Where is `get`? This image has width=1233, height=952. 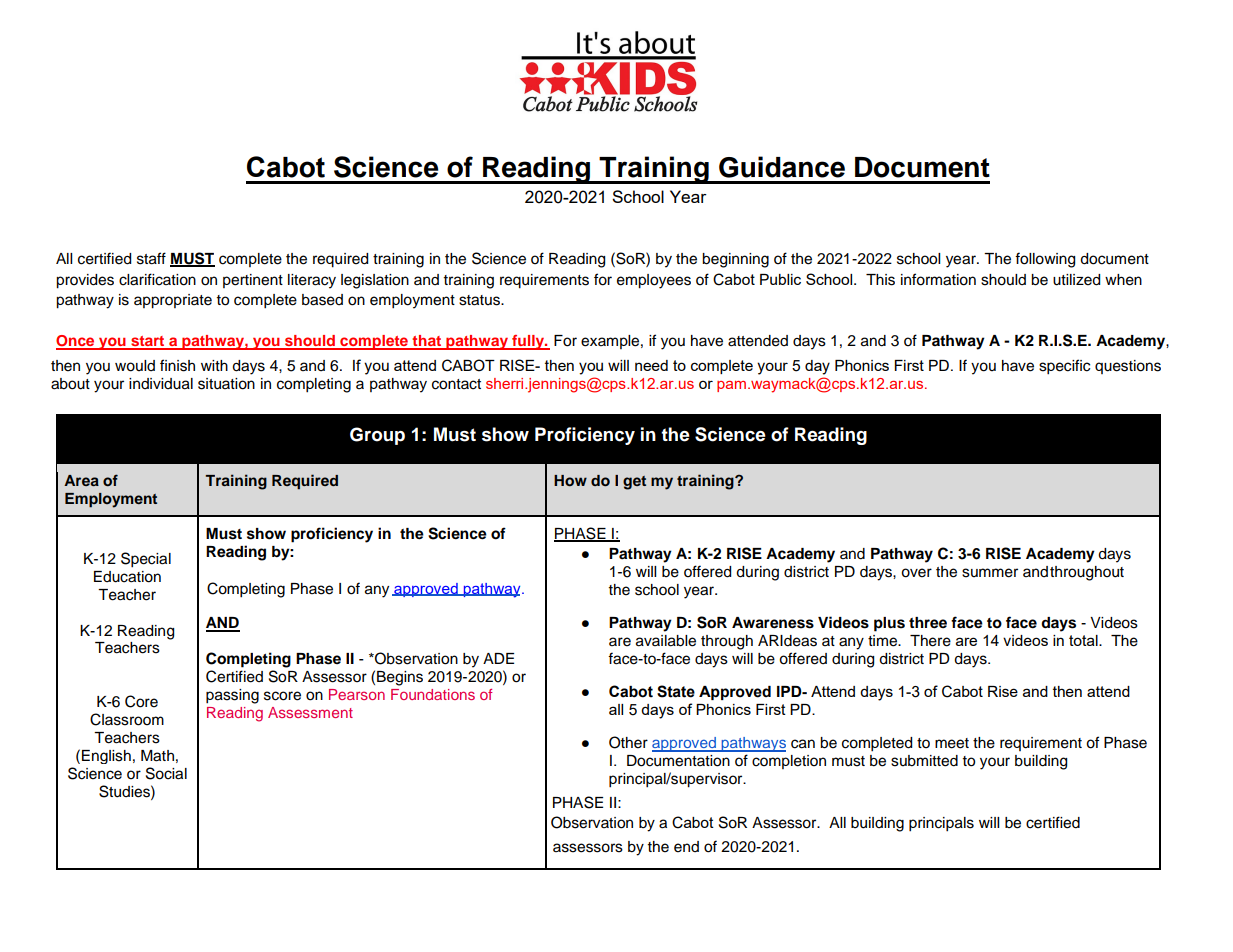
get is located at coordinates (634, 483).
